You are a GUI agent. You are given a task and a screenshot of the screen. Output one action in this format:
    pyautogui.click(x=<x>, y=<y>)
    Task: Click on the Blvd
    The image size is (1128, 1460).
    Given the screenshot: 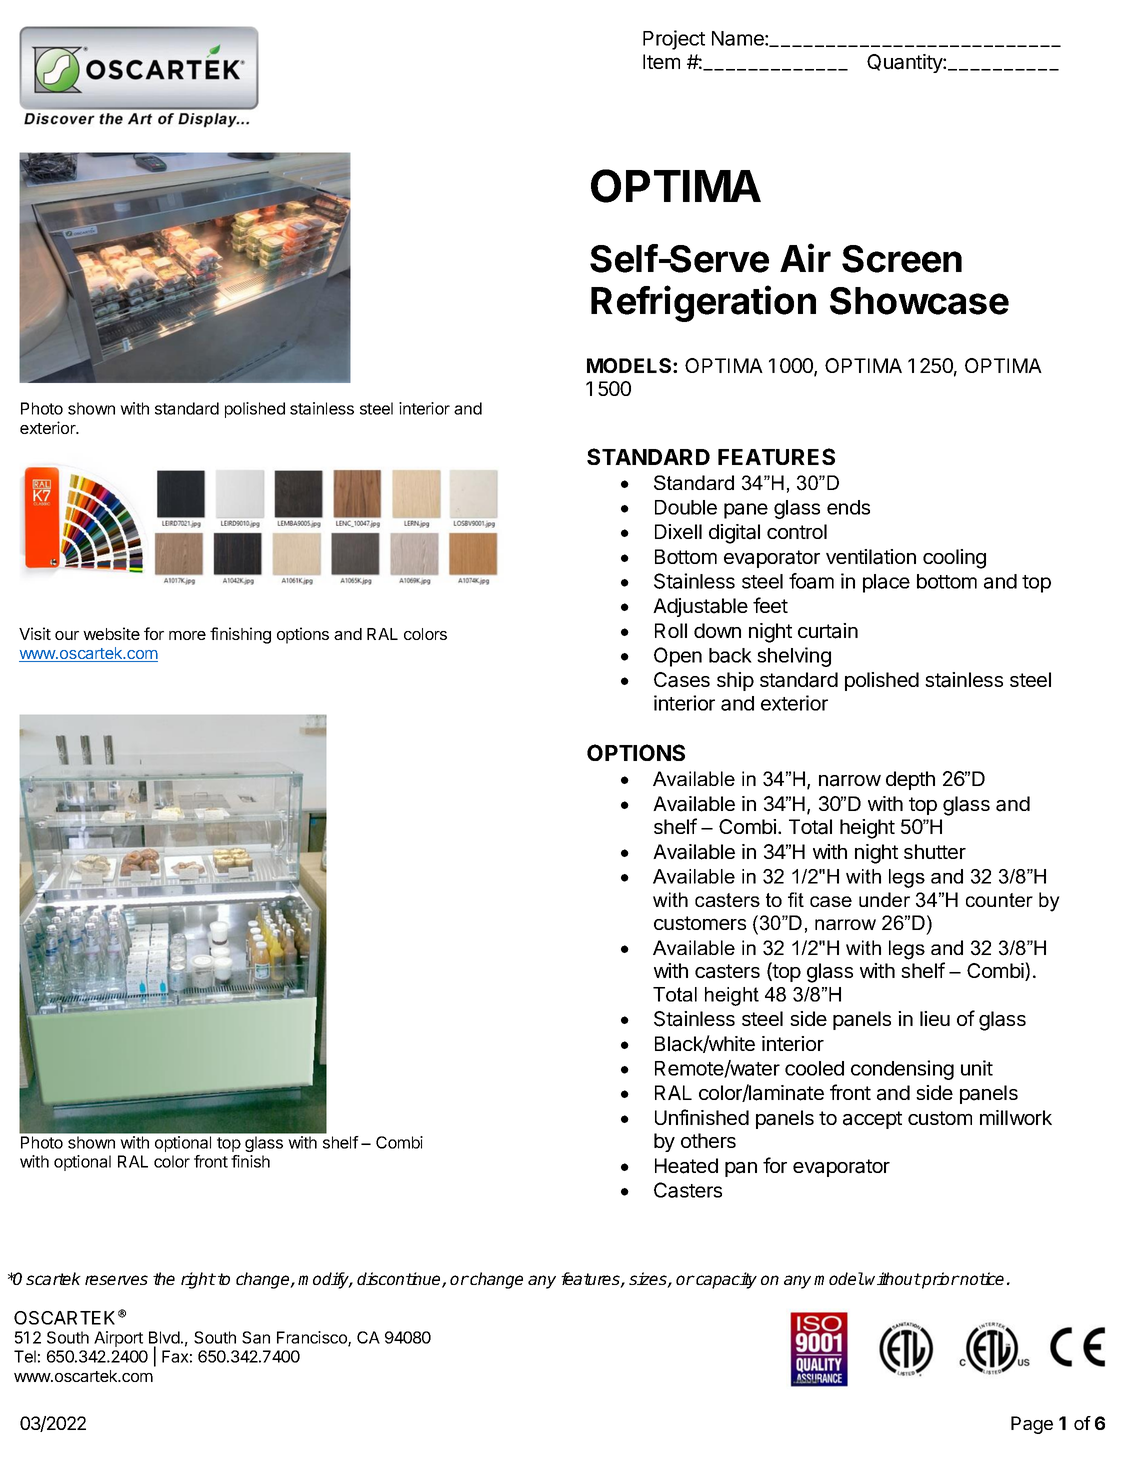 What is the action you would take?
    pyautogui.click(x=164, y=1339)
